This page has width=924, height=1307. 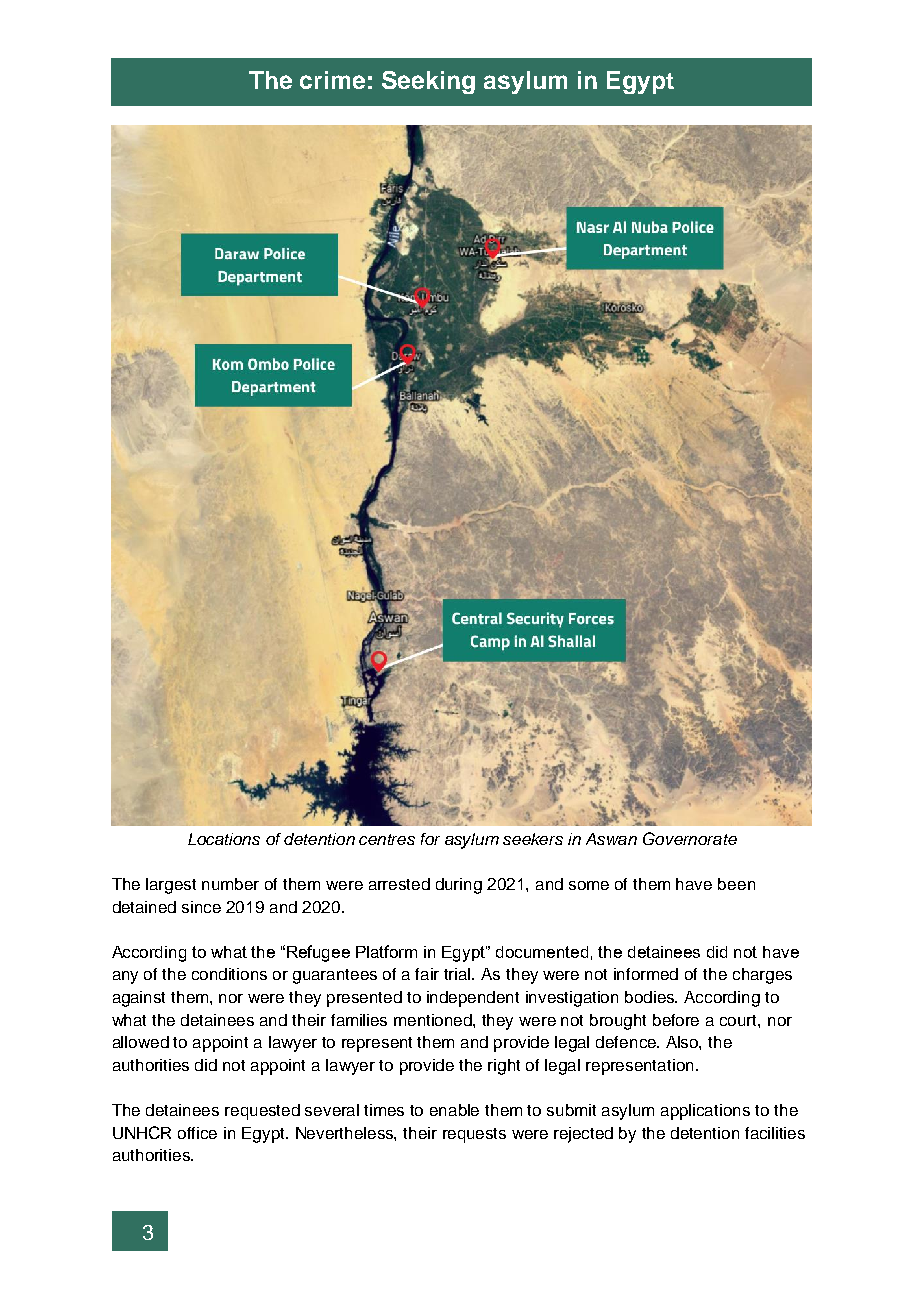 What do you see at coordinates (332, 80) in the page?
I see `crime` at bounding box center [332, 80].
